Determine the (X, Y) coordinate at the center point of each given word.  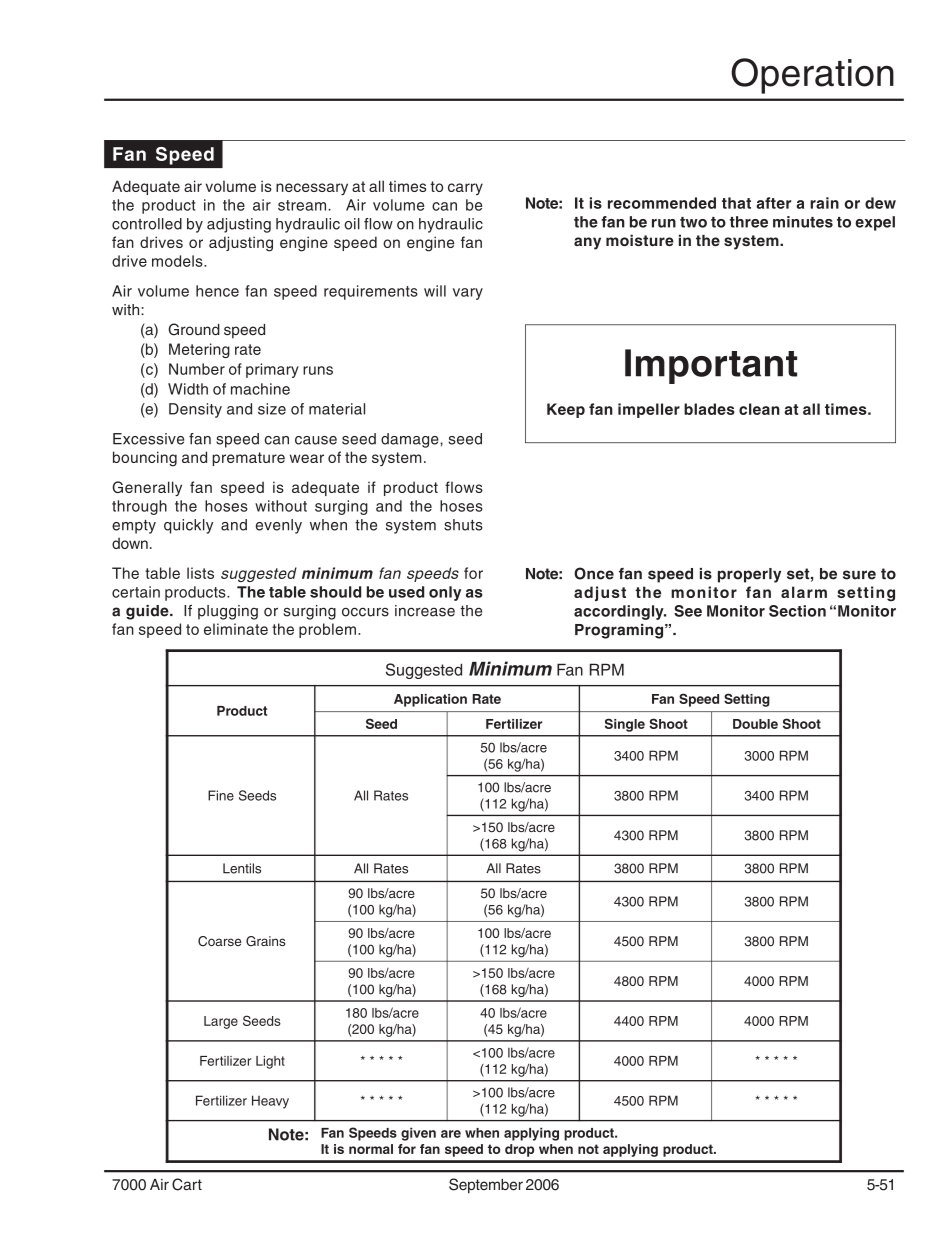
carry (465, 189)
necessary (312, 189)
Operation (812, 76)
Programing (620, 631)
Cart (187, 1184)
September (486, 1186)
